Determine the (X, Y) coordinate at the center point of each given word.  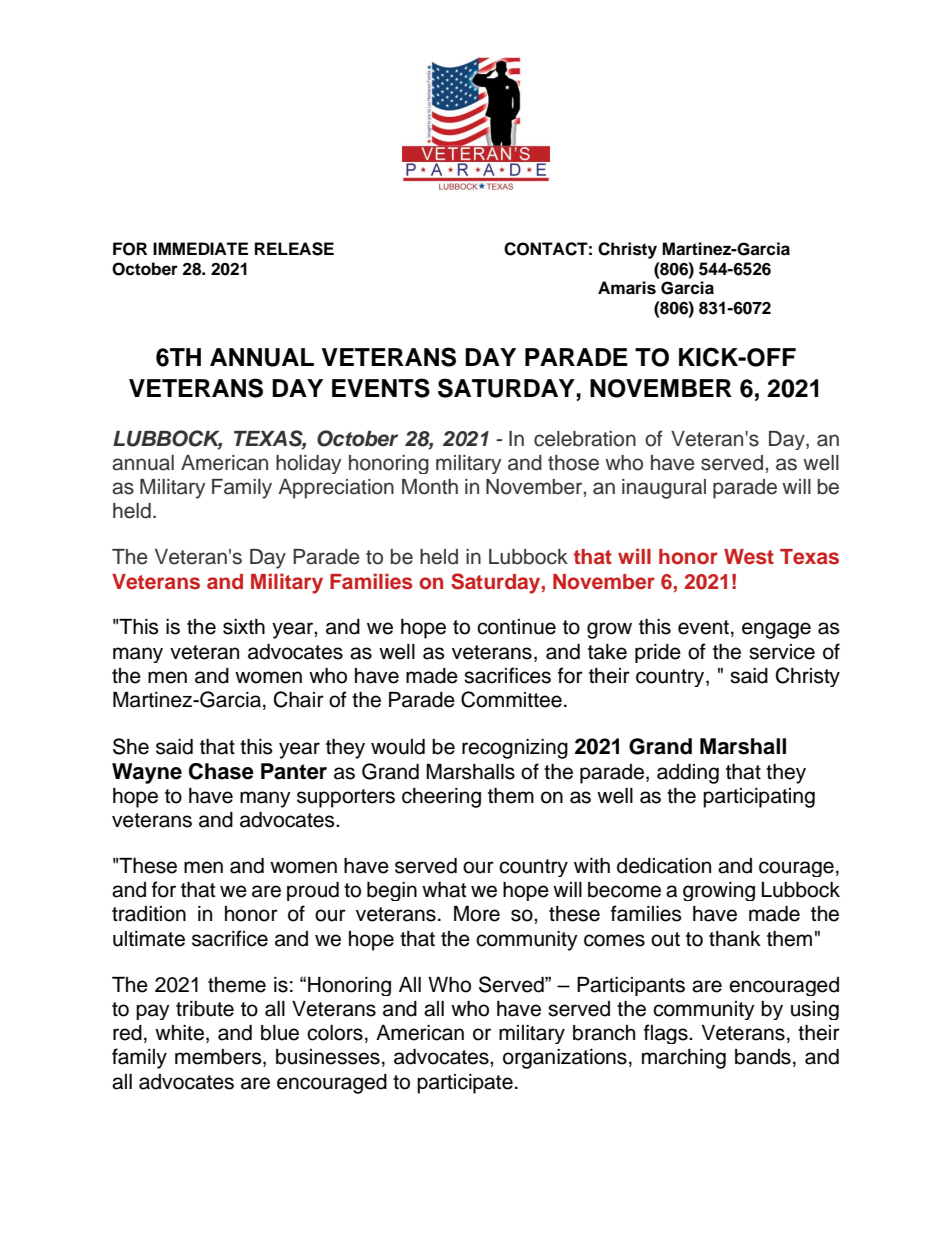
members (219, 1058)
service (782, 652)
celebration (585, 439)
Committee (511, 699)
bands (763, 1057)
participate (465, 1084)
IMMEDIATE (200, 248)
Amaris (627, 288)
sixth (244, 627)
